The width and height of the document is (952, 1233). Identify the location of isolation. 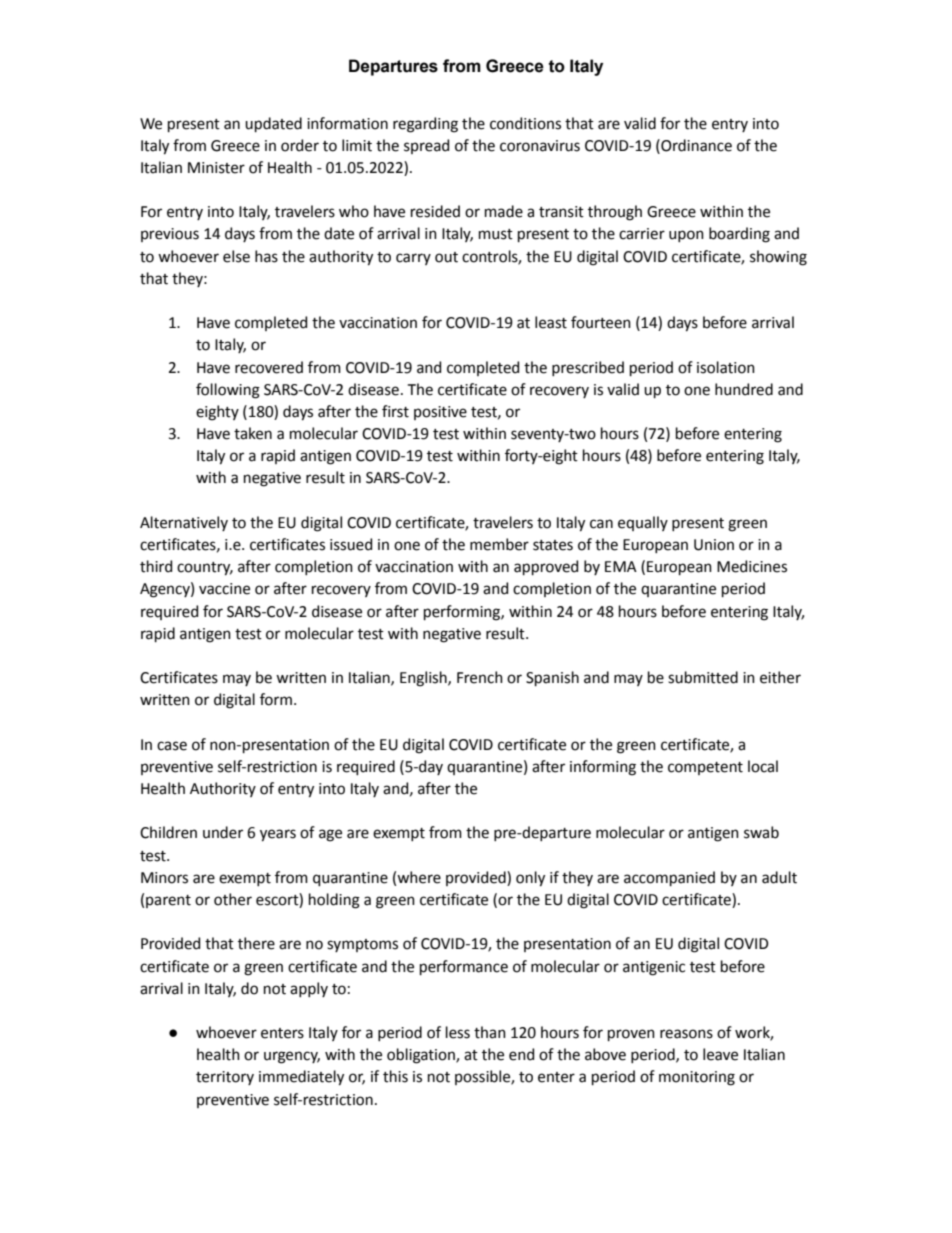
(726, 367).
